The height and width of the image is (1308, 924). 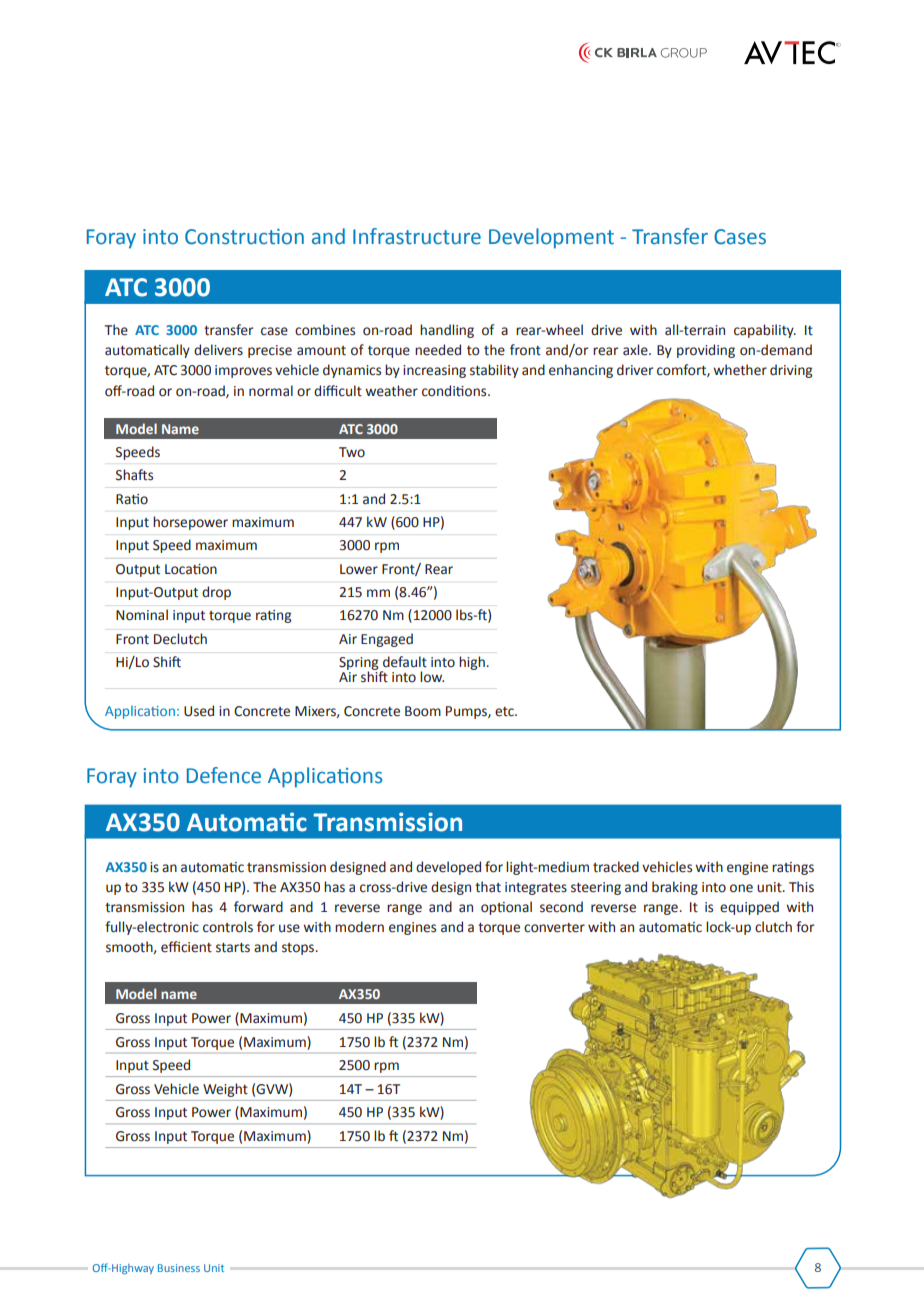 I want to click on forward, so click(x=258, y=907).
